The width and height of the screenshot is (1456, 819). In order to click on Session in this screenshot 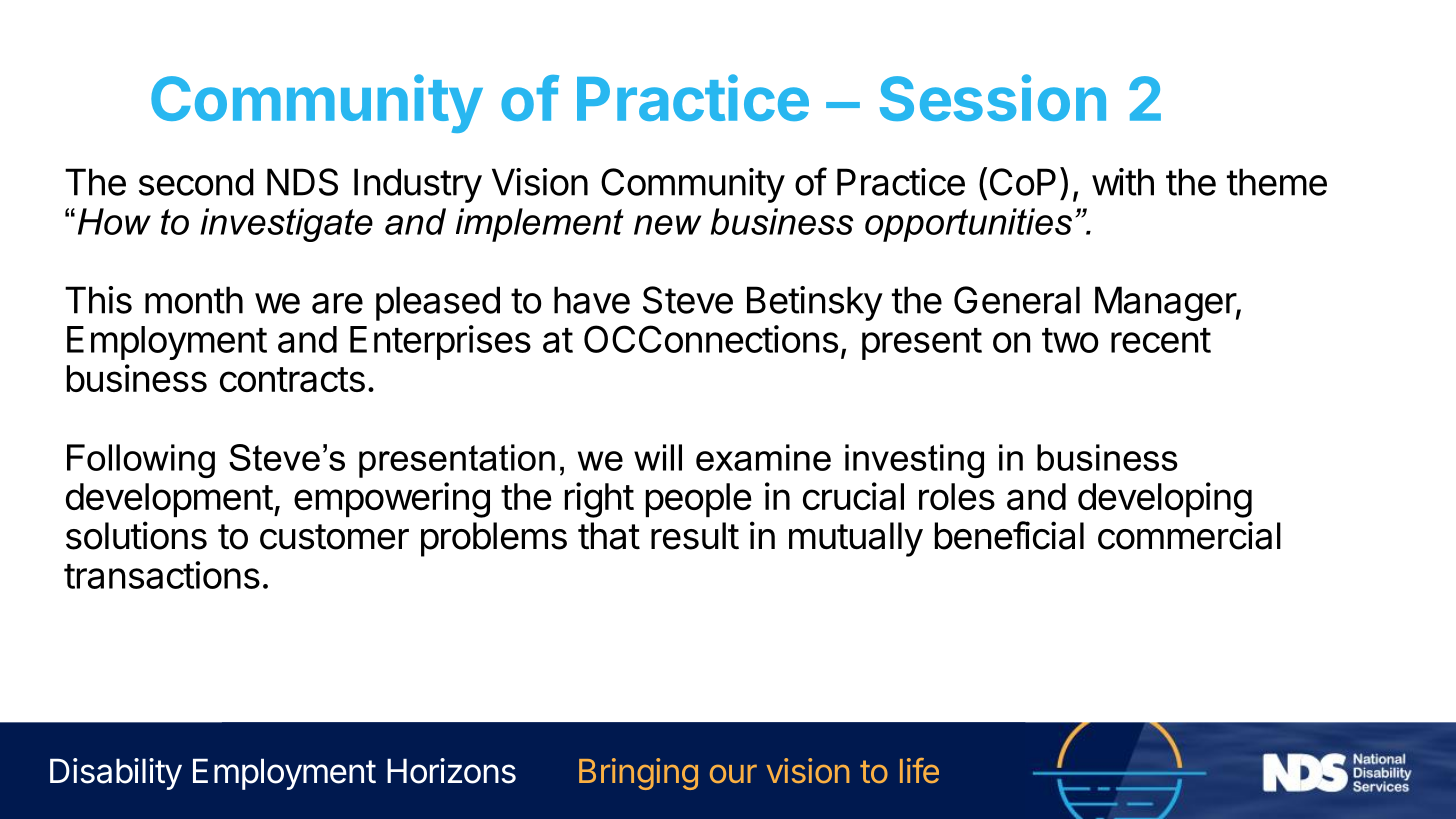, I will do `click(993, 97)`.
